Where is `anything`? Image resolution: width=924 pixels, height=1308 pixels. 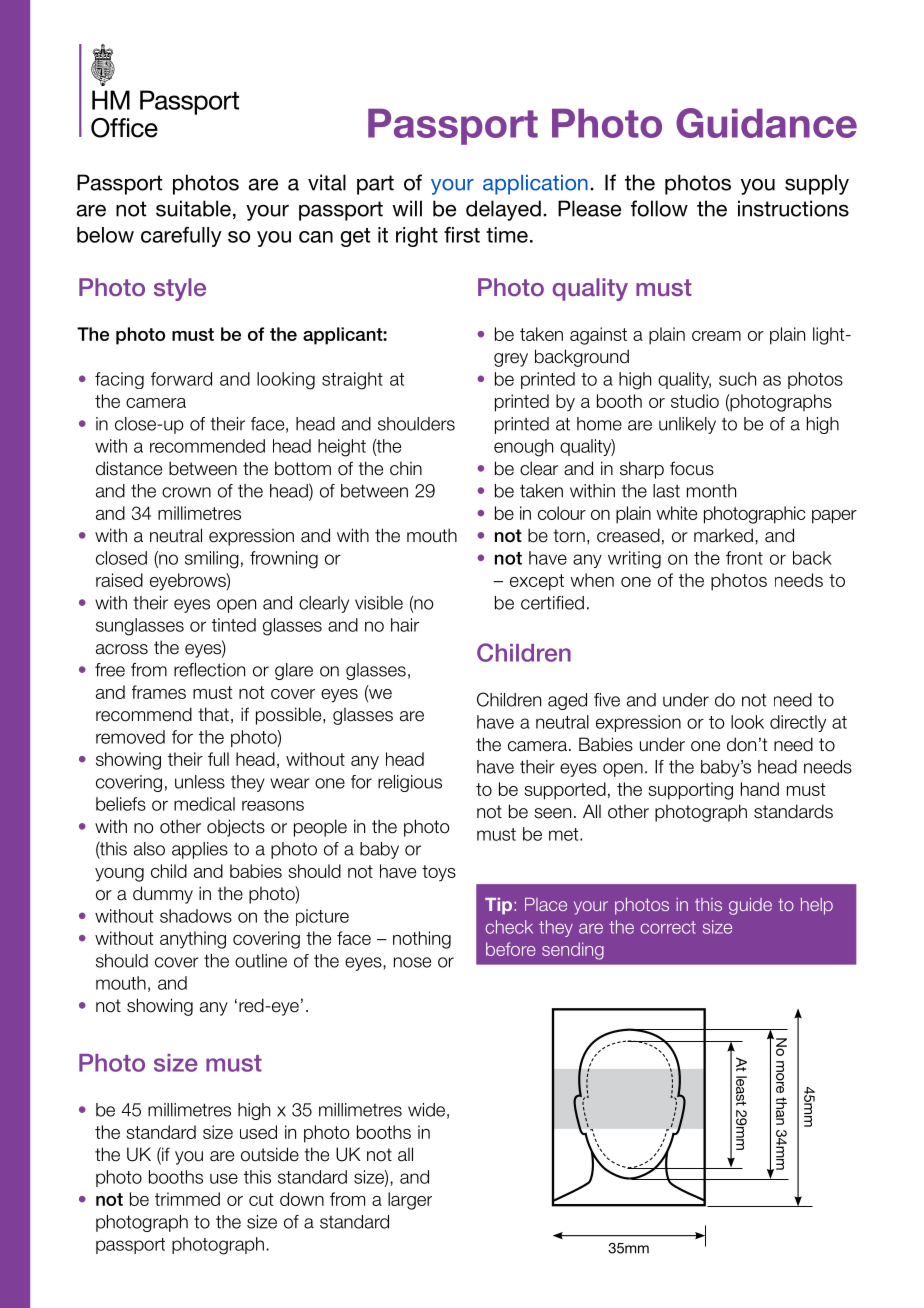
anything is located at coordinates (193, 940).
